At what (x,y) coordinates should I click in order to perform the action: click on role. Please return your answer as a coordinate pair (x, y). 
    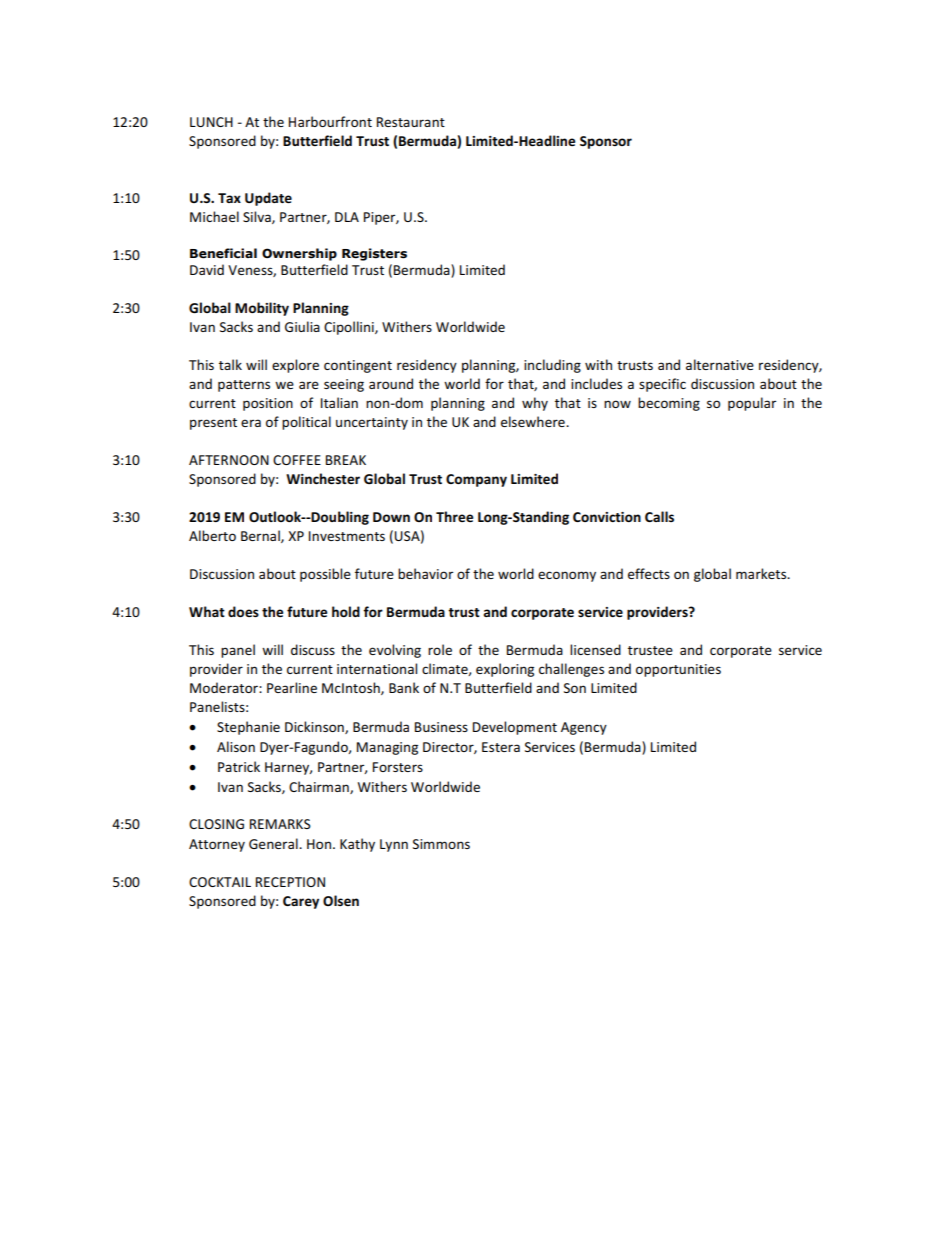
    Looking at the image, I should click on (440, 649).
